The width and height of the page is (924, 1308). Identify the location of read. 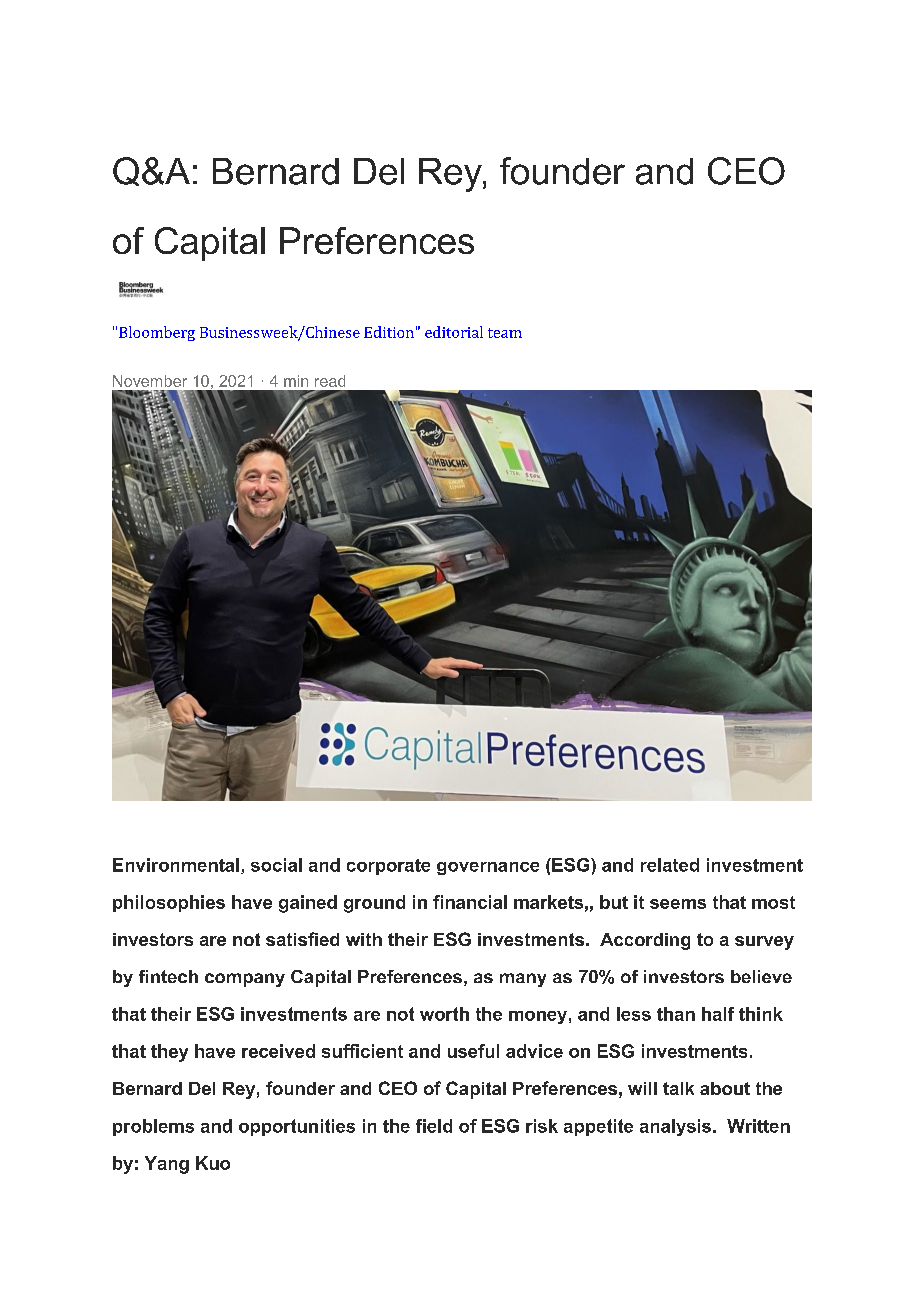
(330, 381).
